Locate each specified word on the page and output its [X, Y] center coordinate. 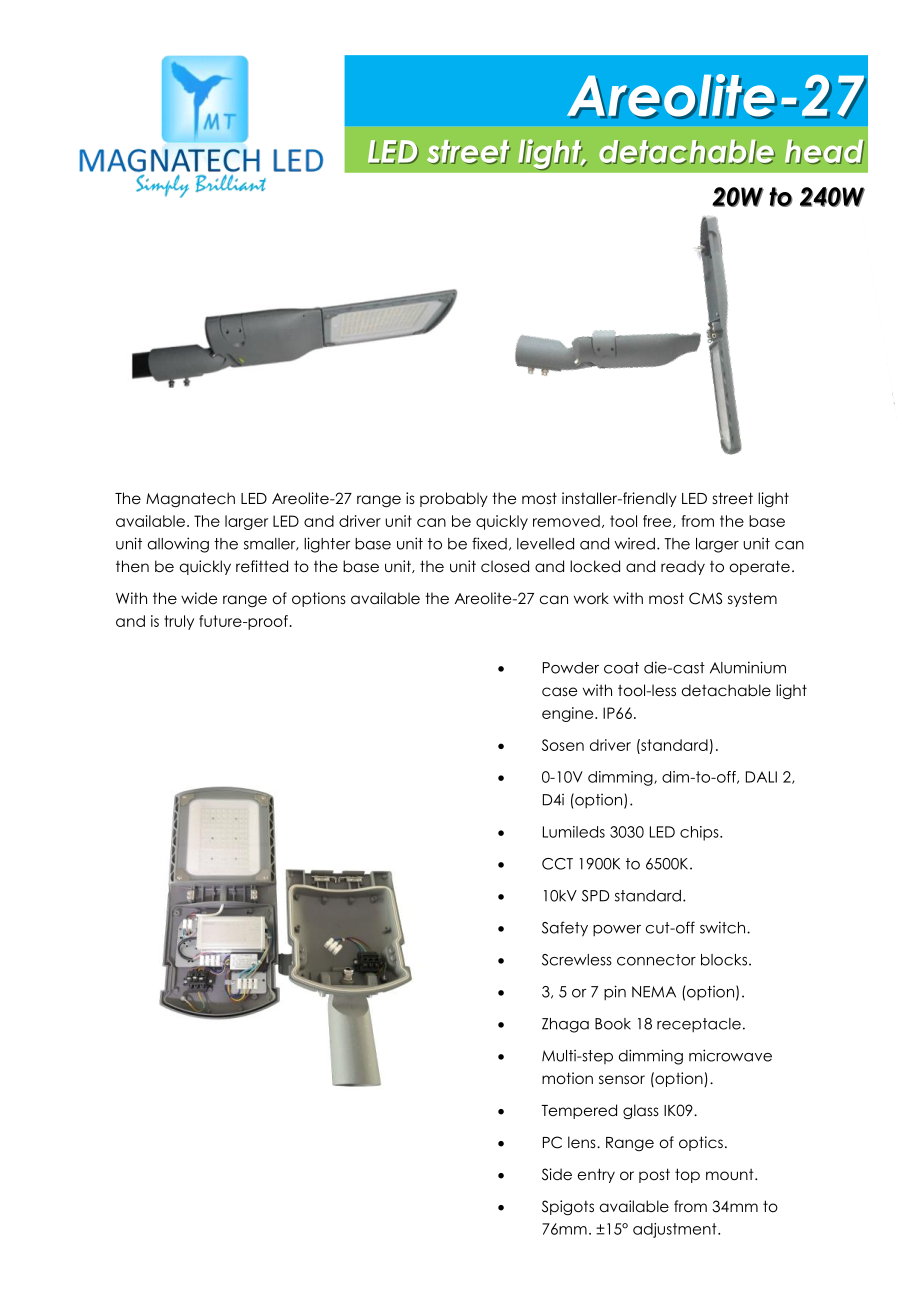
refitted [262, 566]
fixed [489, 543]
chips [700, 833]
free [658, 521]
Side [557, 1174]
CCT [557, 864]
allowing [178, 545]
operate [760, 567]
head [824, 151]
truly [179, 622]
